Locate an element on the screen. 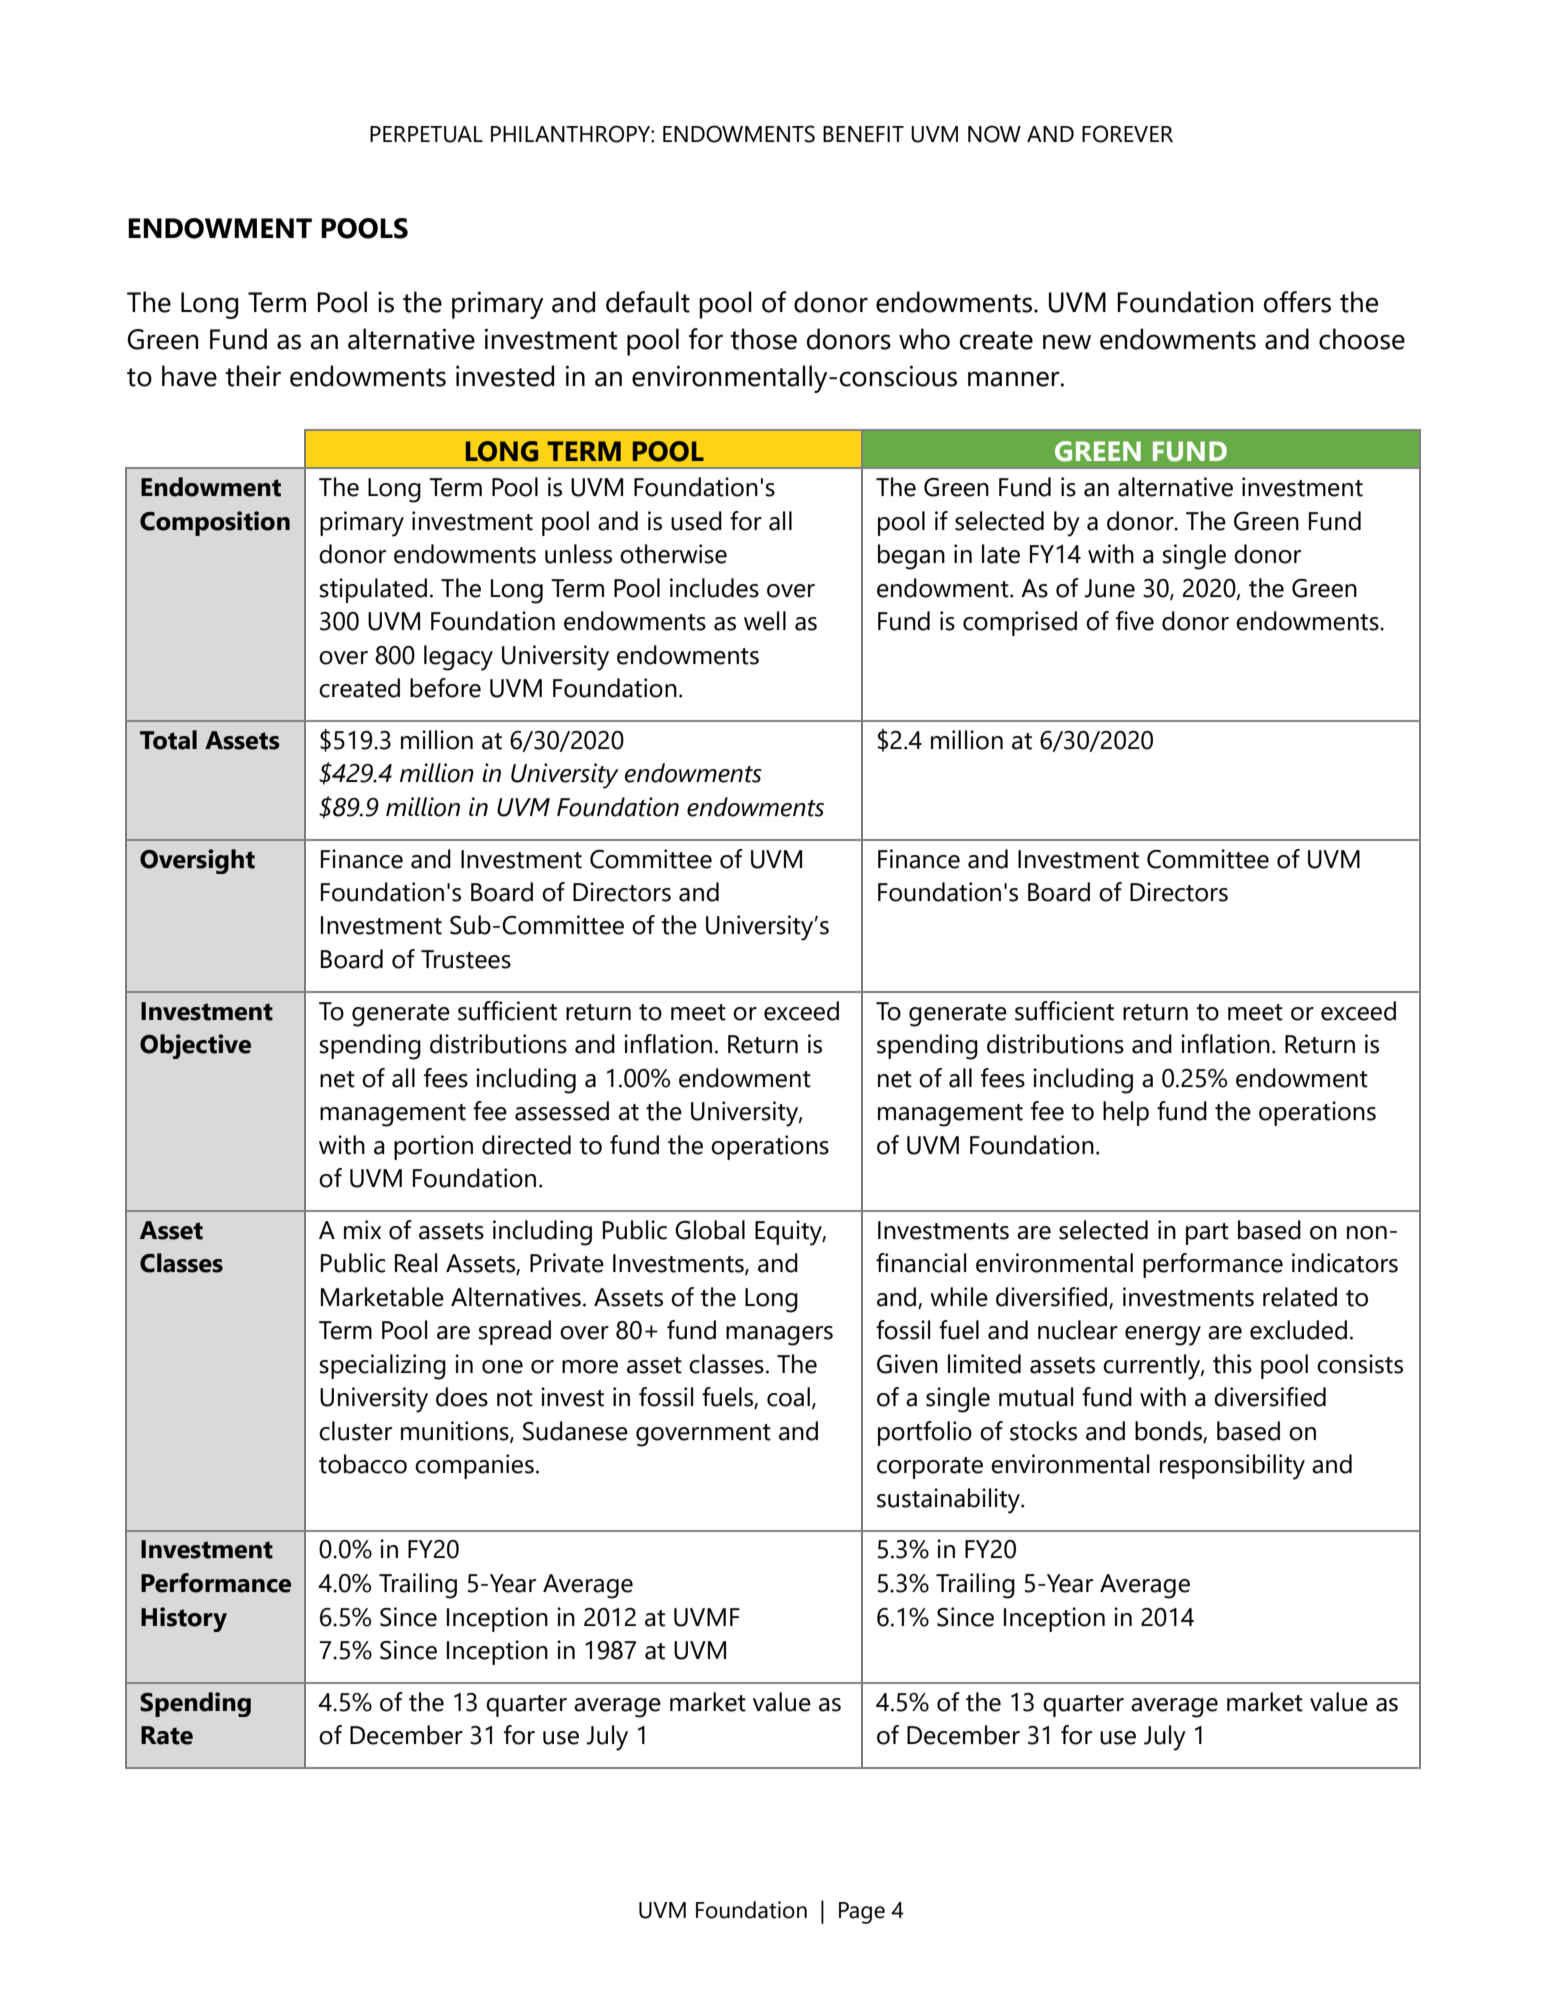  History is located at coordinates (184, 1619).
